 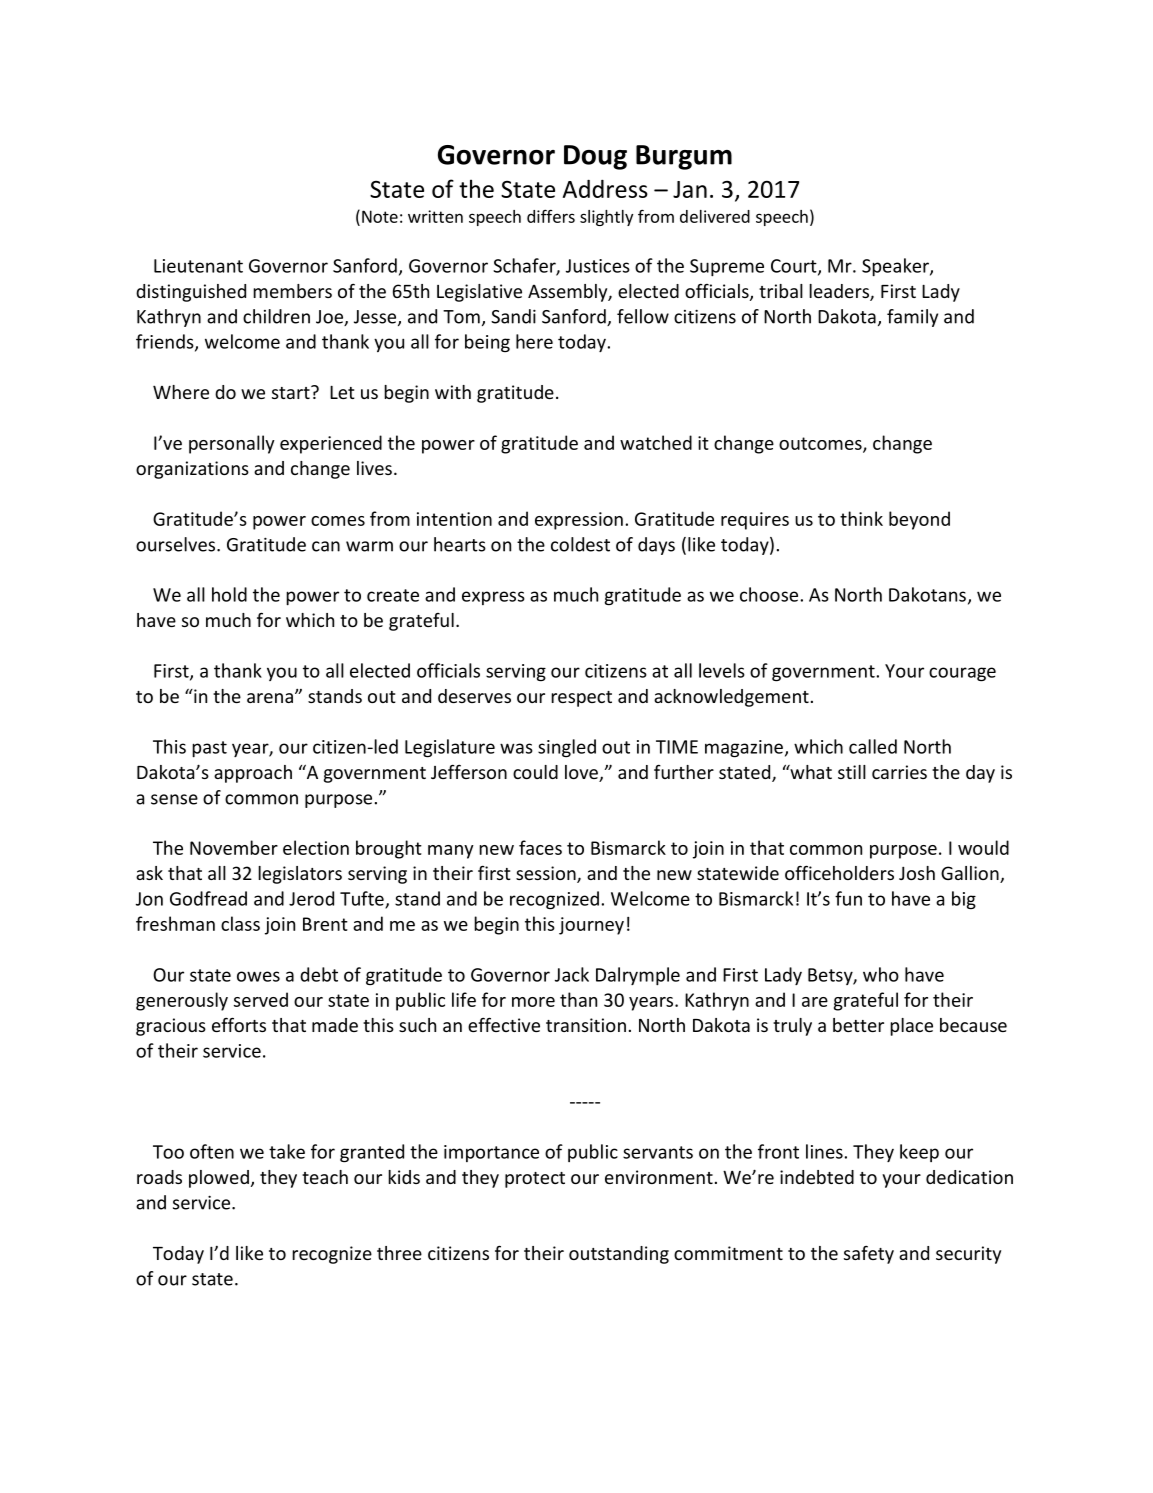 What do you see at coordinates (198, 266) in the page?
I see `Lieutenant` at bounding box center [198, 266].
